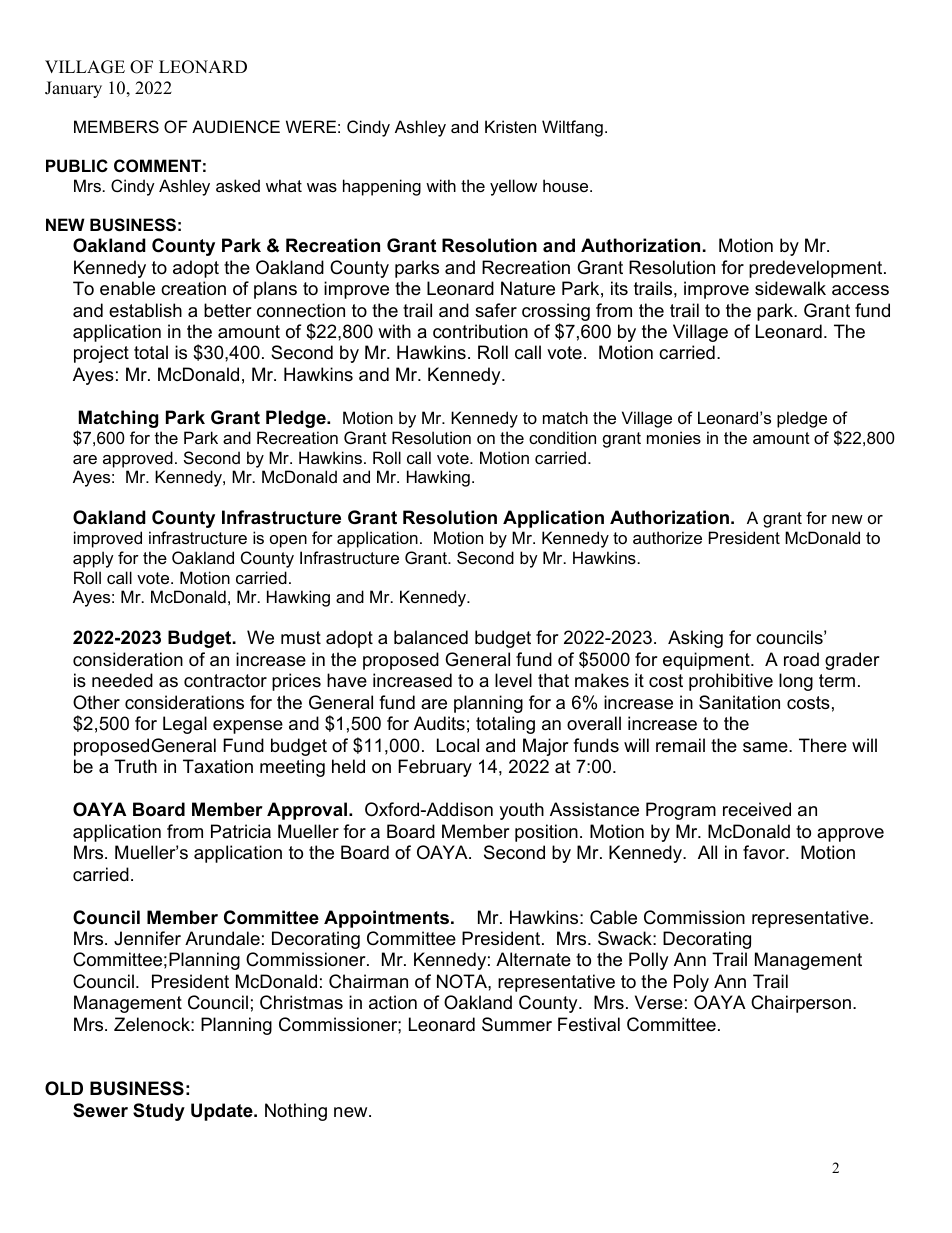 The height and width of the document is (1233, 952). Describe the element at coordinates (236, 126) in the document. I see `AUDIENCE` at that location.
